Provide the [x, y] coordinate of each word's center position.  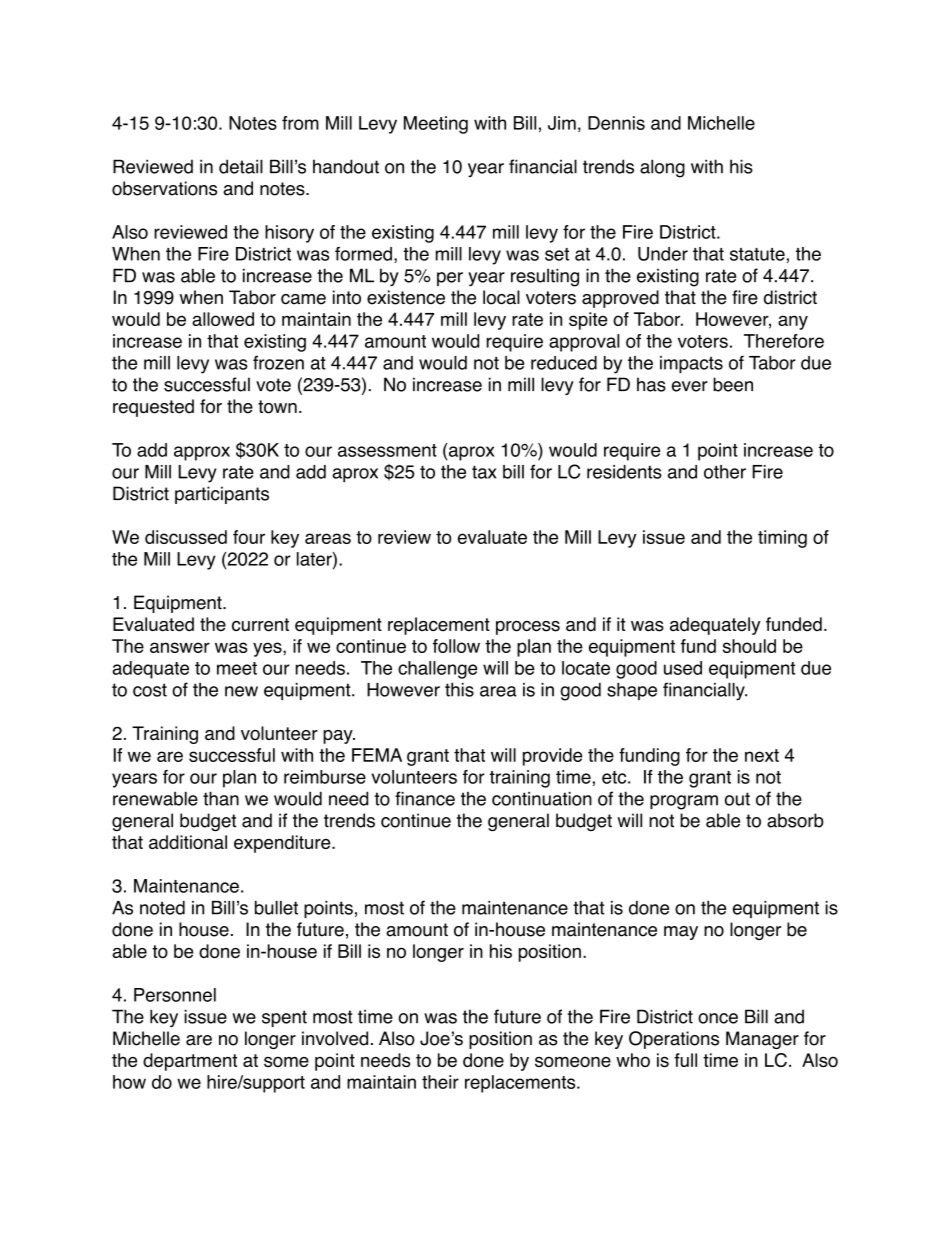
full [685, 1060]
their [440, 1082]
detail [241, 166]
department [190, 1062]
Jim [562, 123]
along [662, 168]
